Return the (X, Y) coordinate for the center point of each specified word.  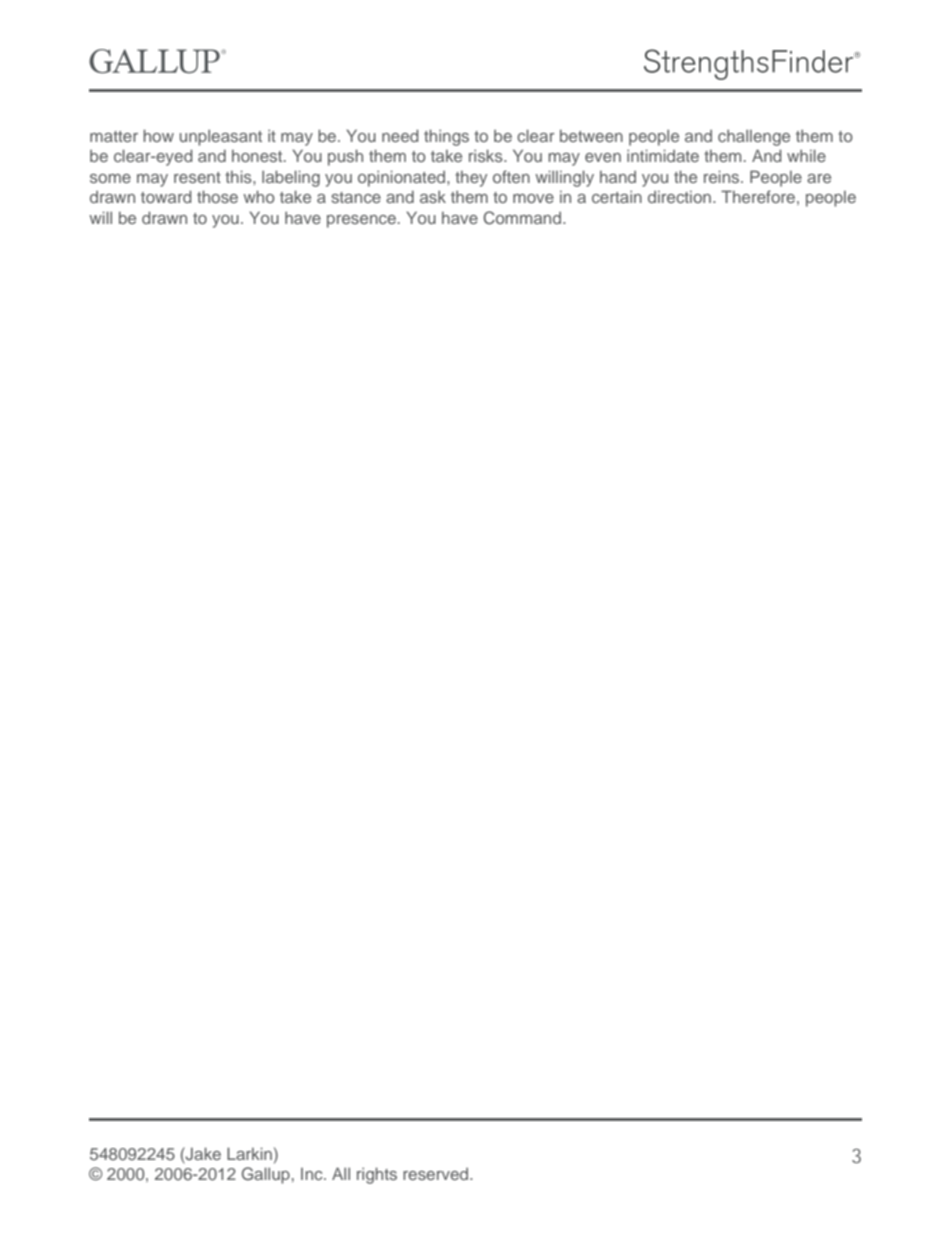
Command (523, 218)
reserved (437, 1174)
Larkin (249, 1153)
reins (723, 176)
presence (361, 221)
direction (681, 197)
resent (197, 177)
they (471, 179)
